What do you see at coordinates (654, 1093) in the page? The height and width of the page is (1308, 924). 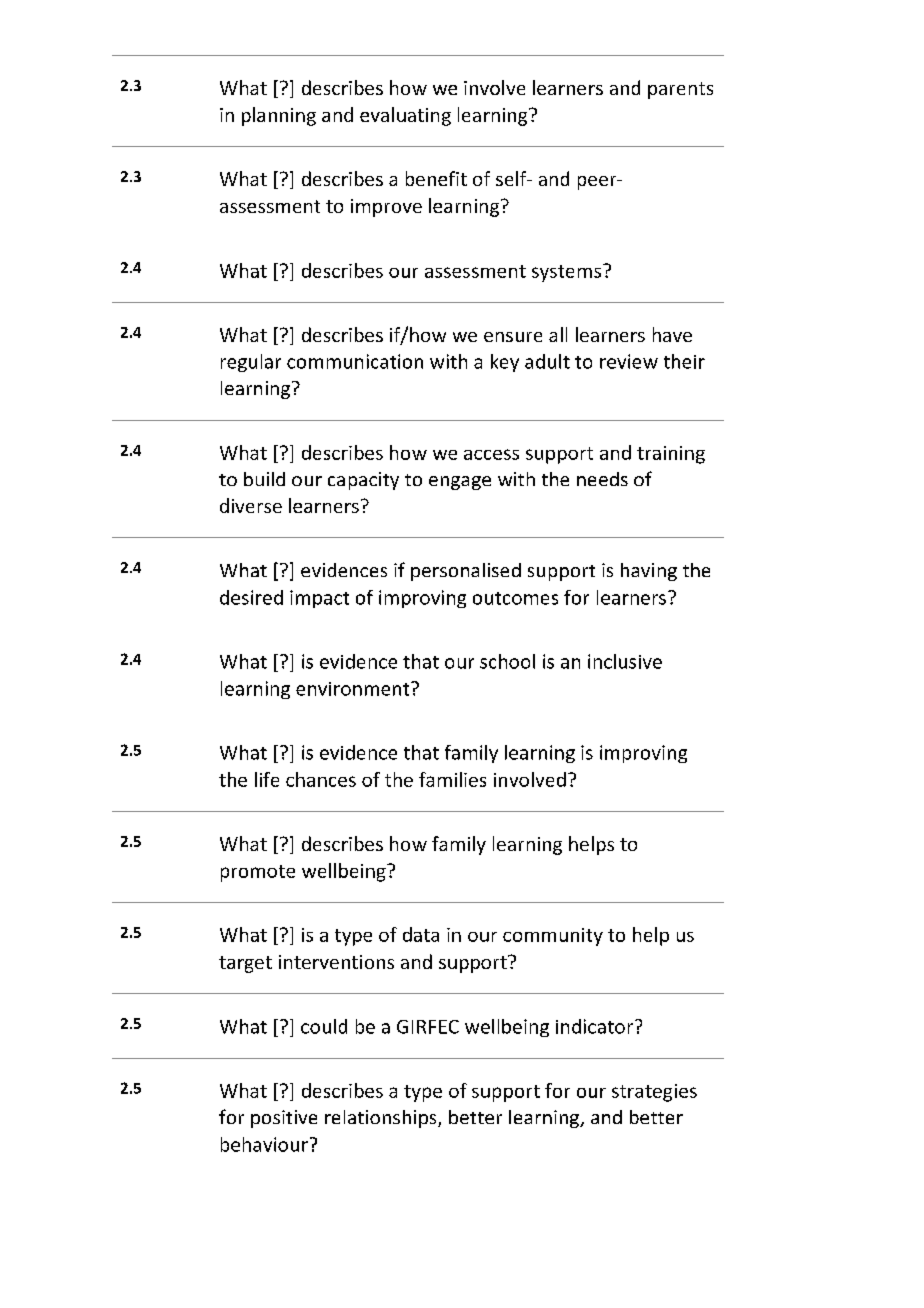 I see `strategies` at bounding box center [654, 1093].
